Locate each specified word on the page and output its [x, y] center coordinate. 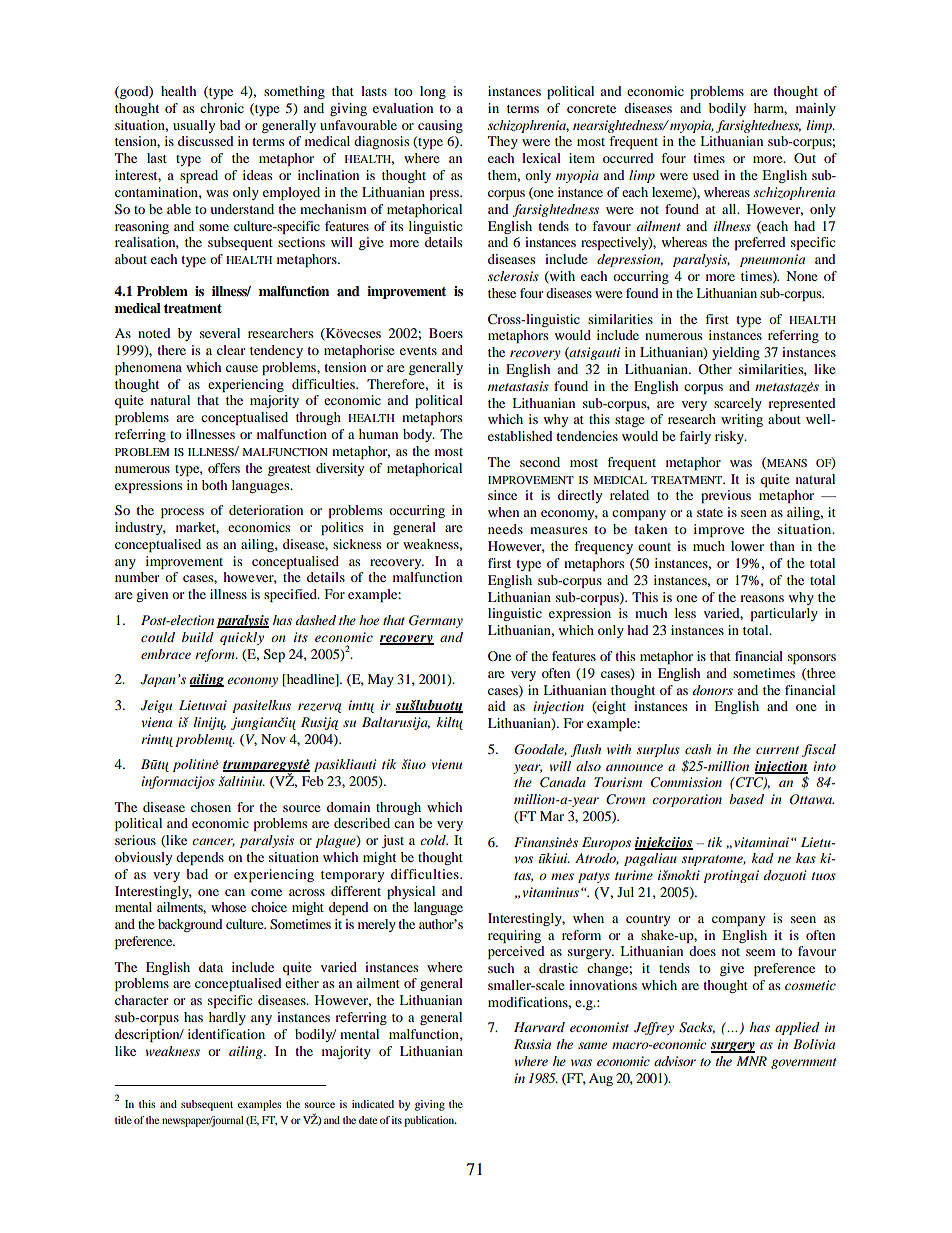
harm [770, 109]
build [198, 637]
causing [440, 126]
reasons [762, 598]
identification [226, 1034]
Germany [436, 621]
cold [434, 840]
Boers [446, 333]
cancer [213, 842]
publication [430, 1121]
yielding [736, 353]
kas [806, 858]
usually [194, 126]
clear [231, 350]
